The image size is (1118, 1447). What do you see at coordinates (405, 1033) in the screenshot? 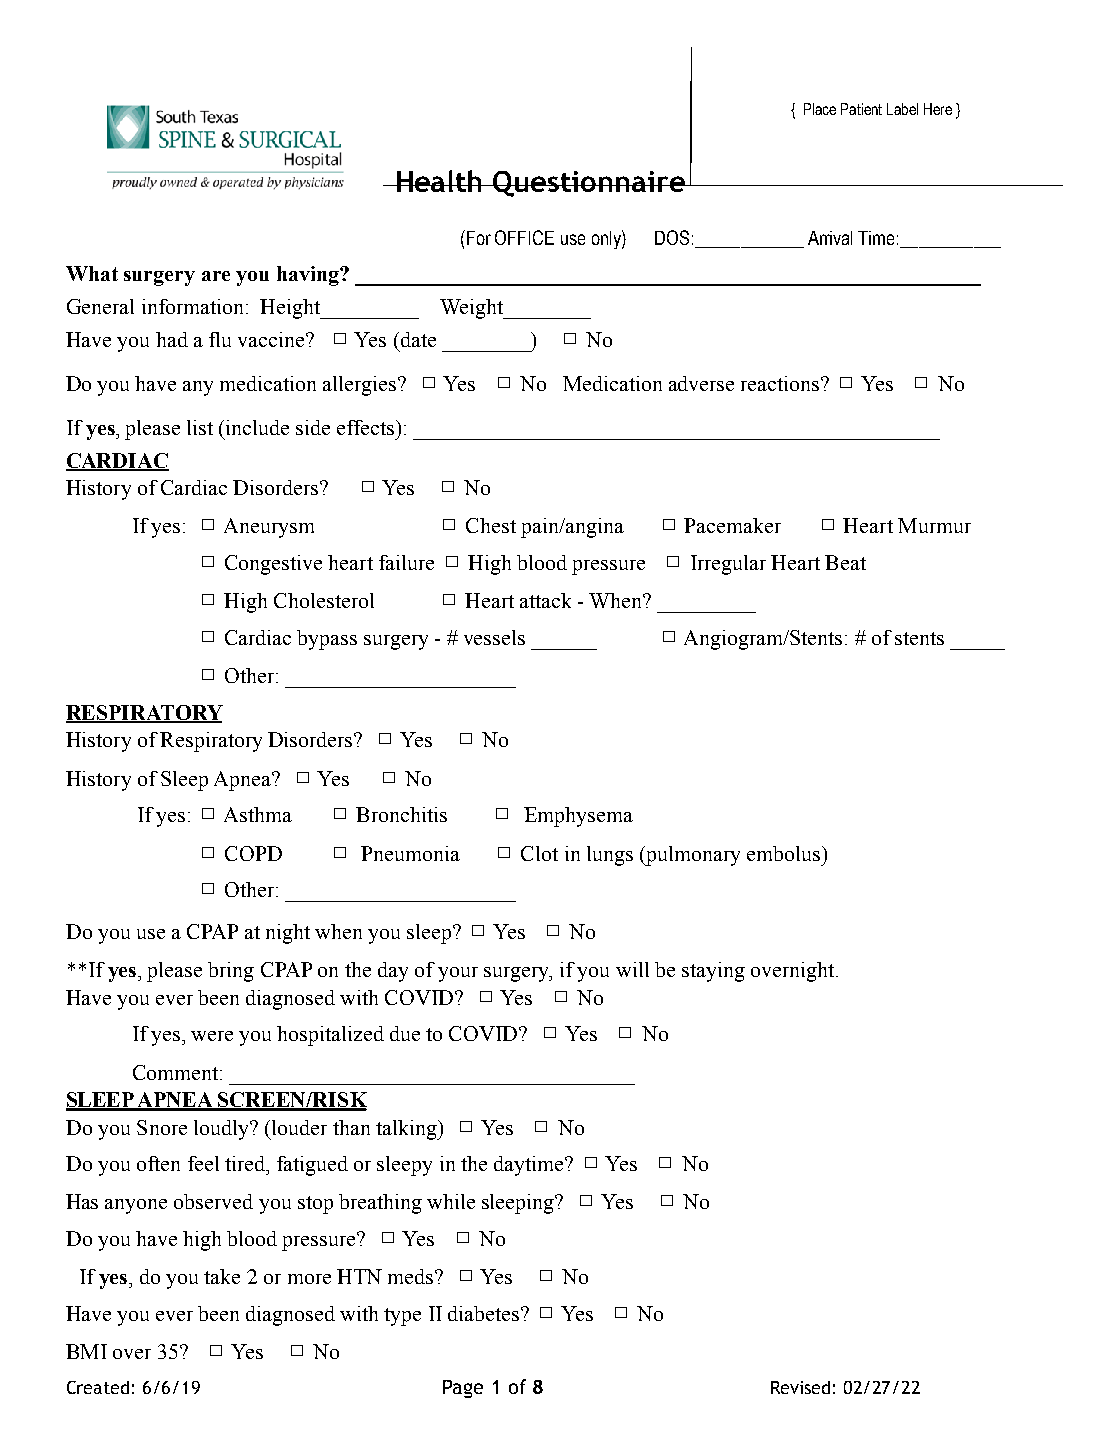
I see `due` at bounding box center [405, 1033].
